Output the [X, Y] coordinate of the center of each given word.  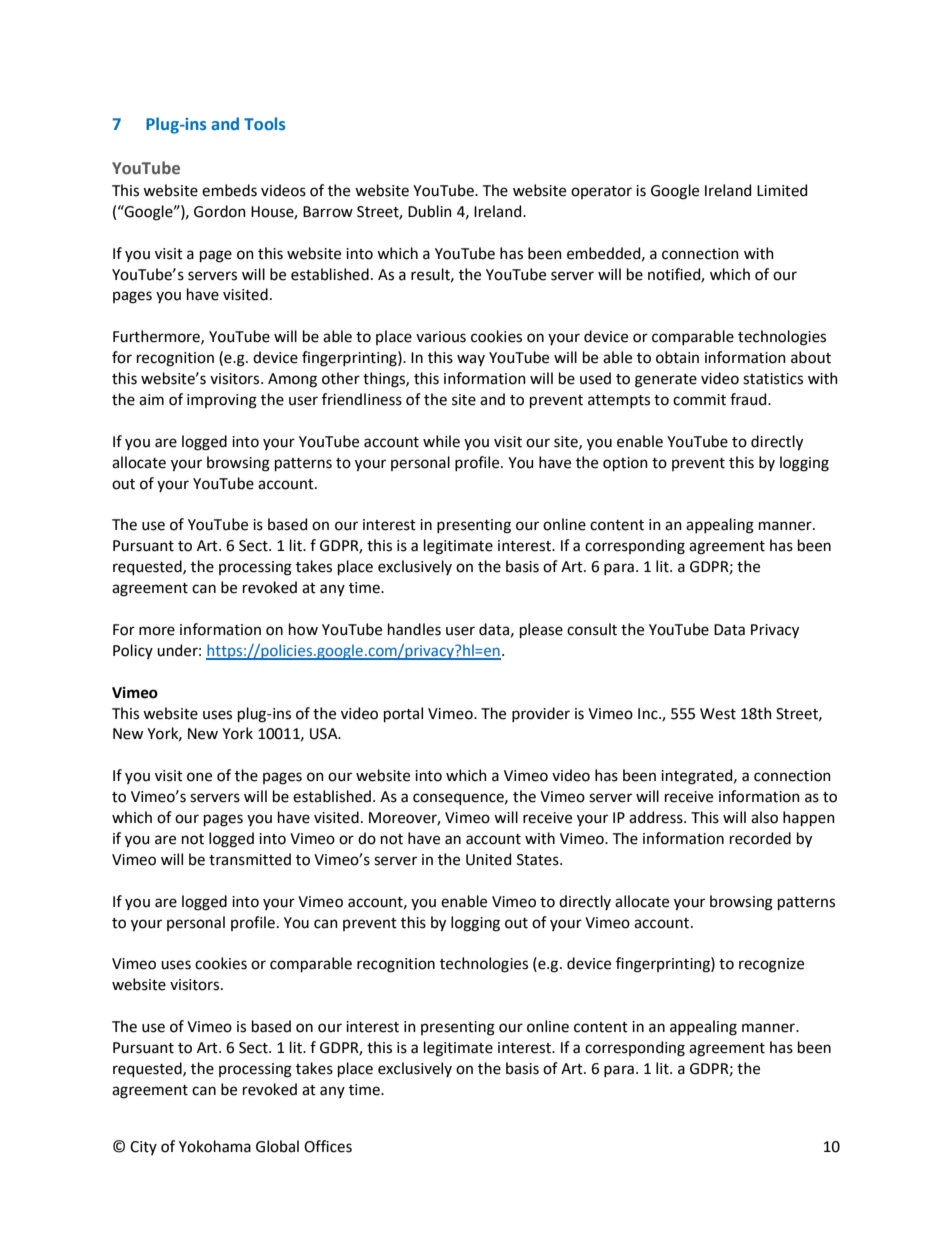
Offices [328, 1146]
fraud [749, 399]
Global [277, 1146]
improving [222, 401]
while [441, 441]
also [764, 817]
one [199, 777]
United [488, 859]
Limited [782, 190]
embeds [229, 190]
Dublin [430, 211]
